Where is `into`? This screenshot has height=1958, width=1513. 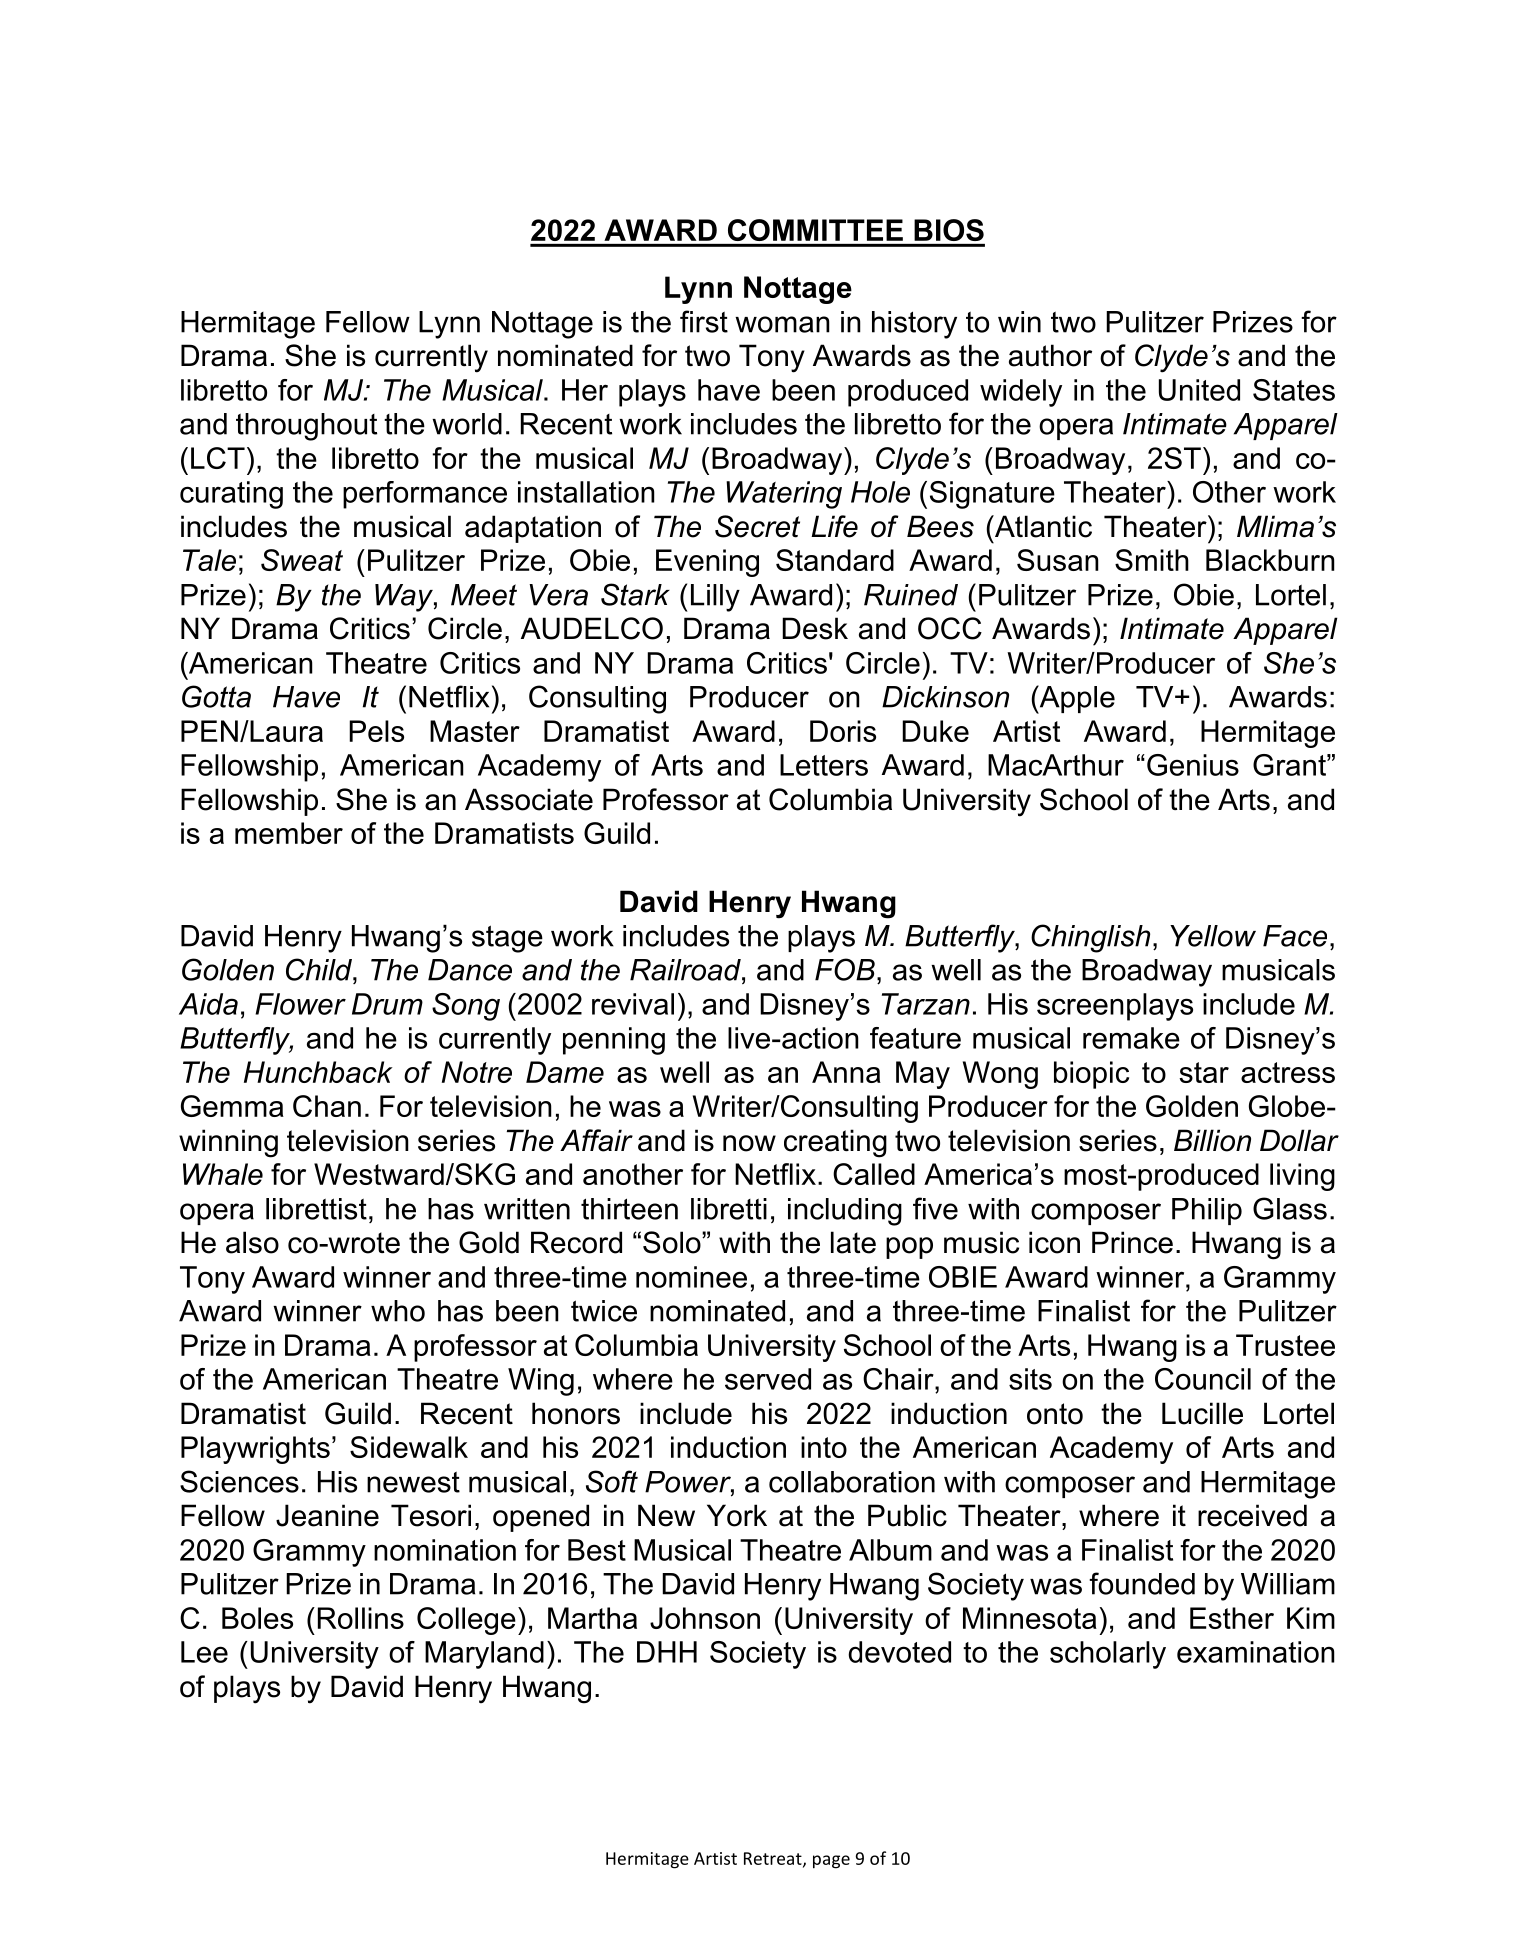
into is located at coordinates (824, 1447).
